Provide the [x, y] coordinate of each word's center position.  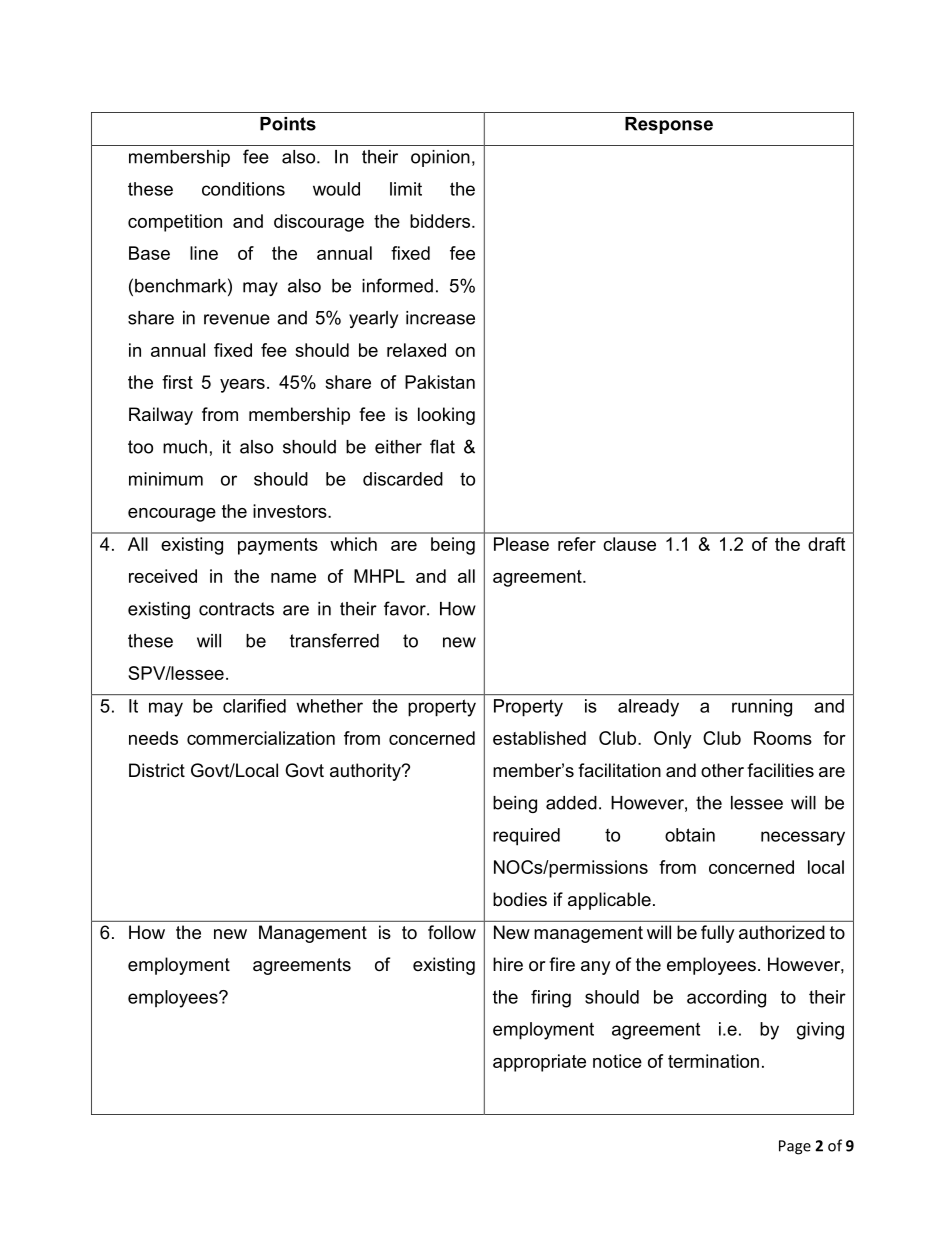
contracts [236, 609]
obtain [690, 835]
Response [669, 125]
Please [521, 544]
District [157, 770]
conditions [243, 189]
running [762, 708]
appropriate [539, 1063]
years [242, 386]
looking [446, 416]
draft [826, 544]
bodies [520, 899]
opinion [440, 158]
